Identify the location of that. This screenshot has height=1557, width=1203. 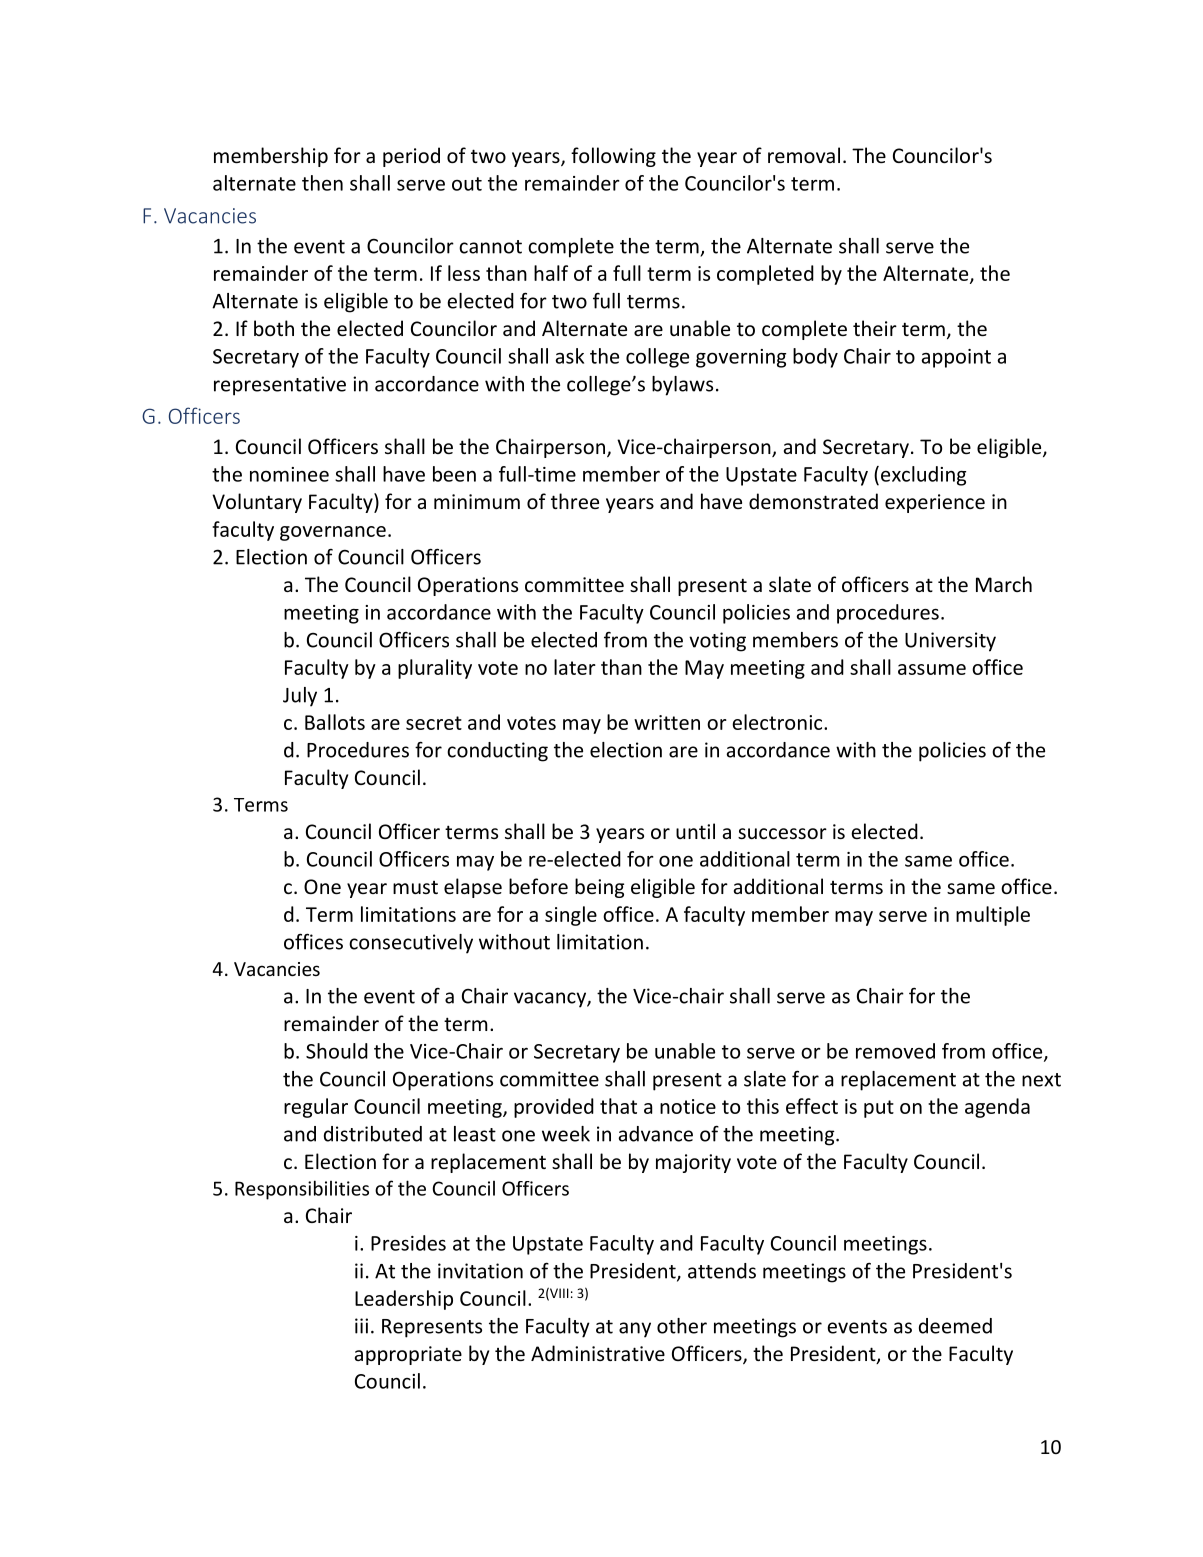
(618, 1106).
